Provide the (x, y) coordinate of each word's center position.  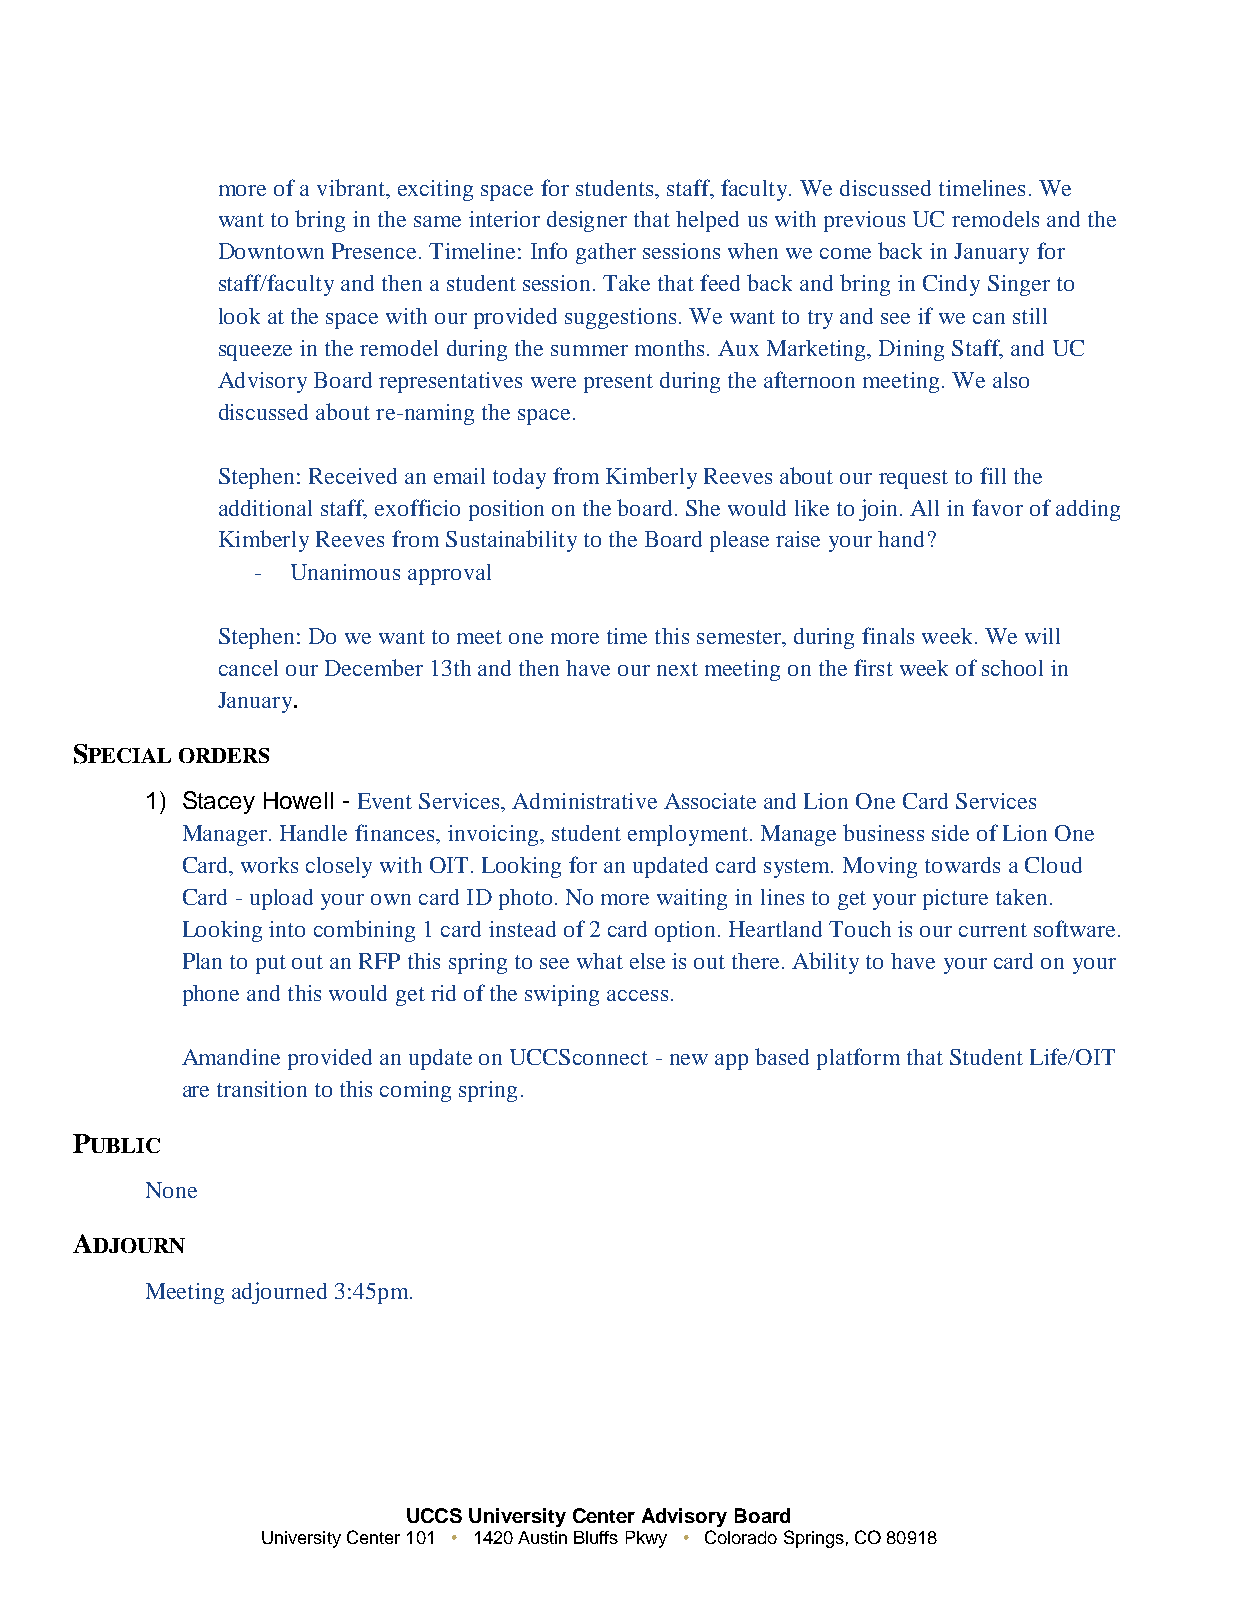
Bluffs (596, 1537)
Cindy (951, 285)
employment (688, 835)
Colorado (741, 1537)
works (269, 865)
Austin (542, 1537)
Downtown (271, 251)
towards (962, 865)
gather (606, 253)
